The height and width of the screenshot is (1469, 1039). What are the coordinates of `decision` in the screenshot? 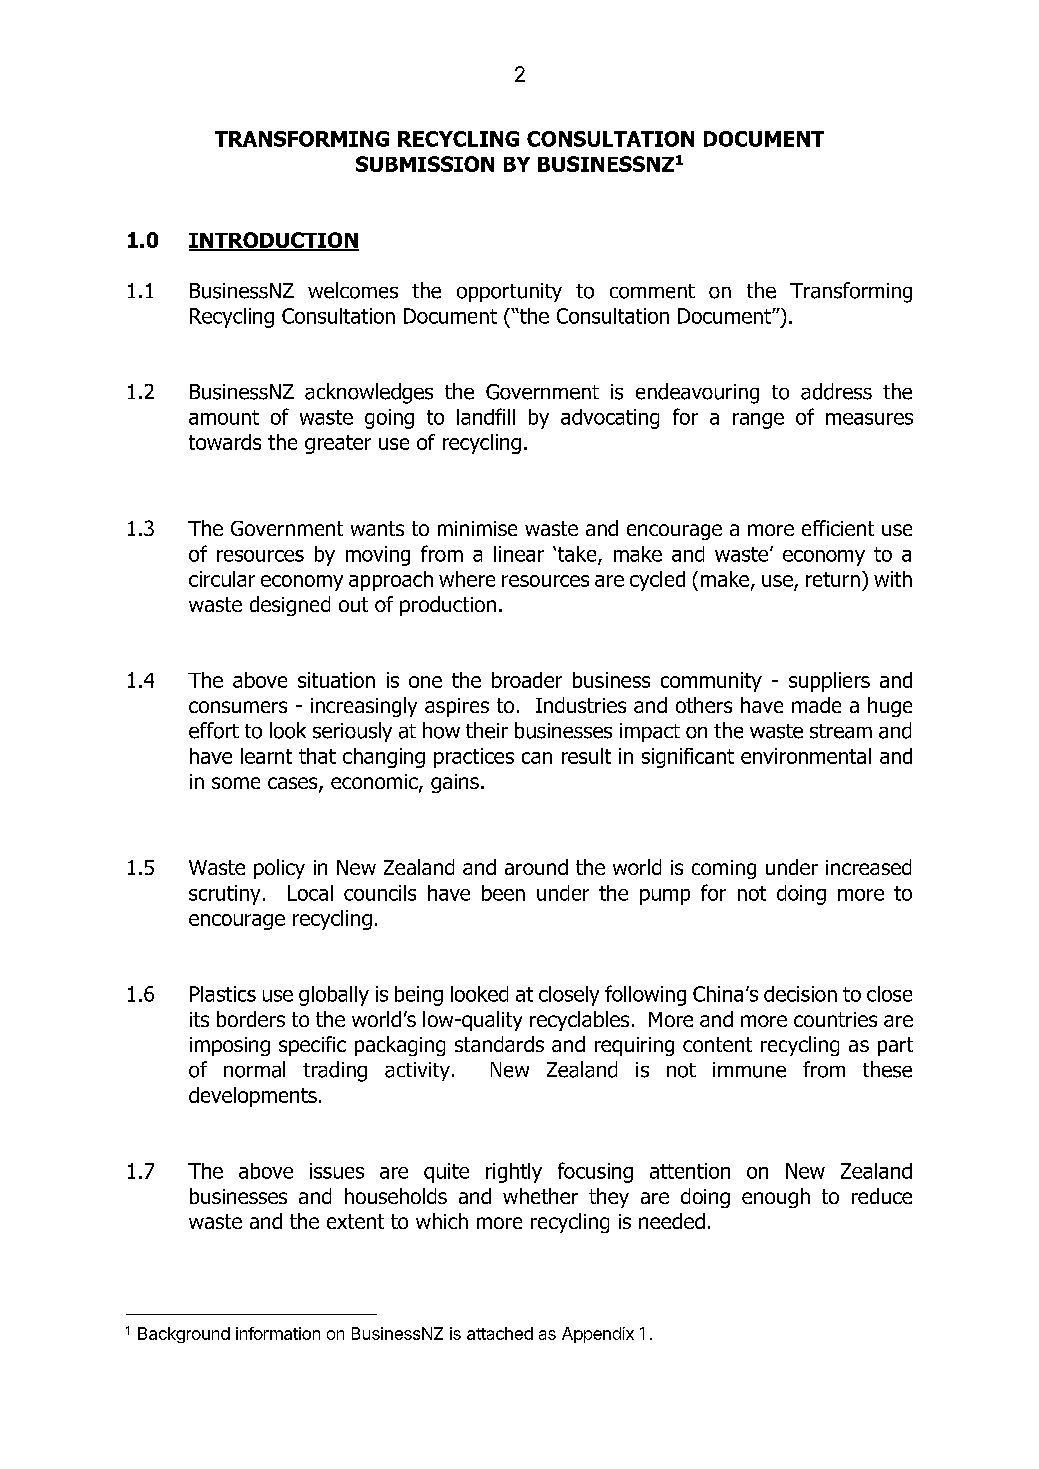 It's located at (800, 994).
